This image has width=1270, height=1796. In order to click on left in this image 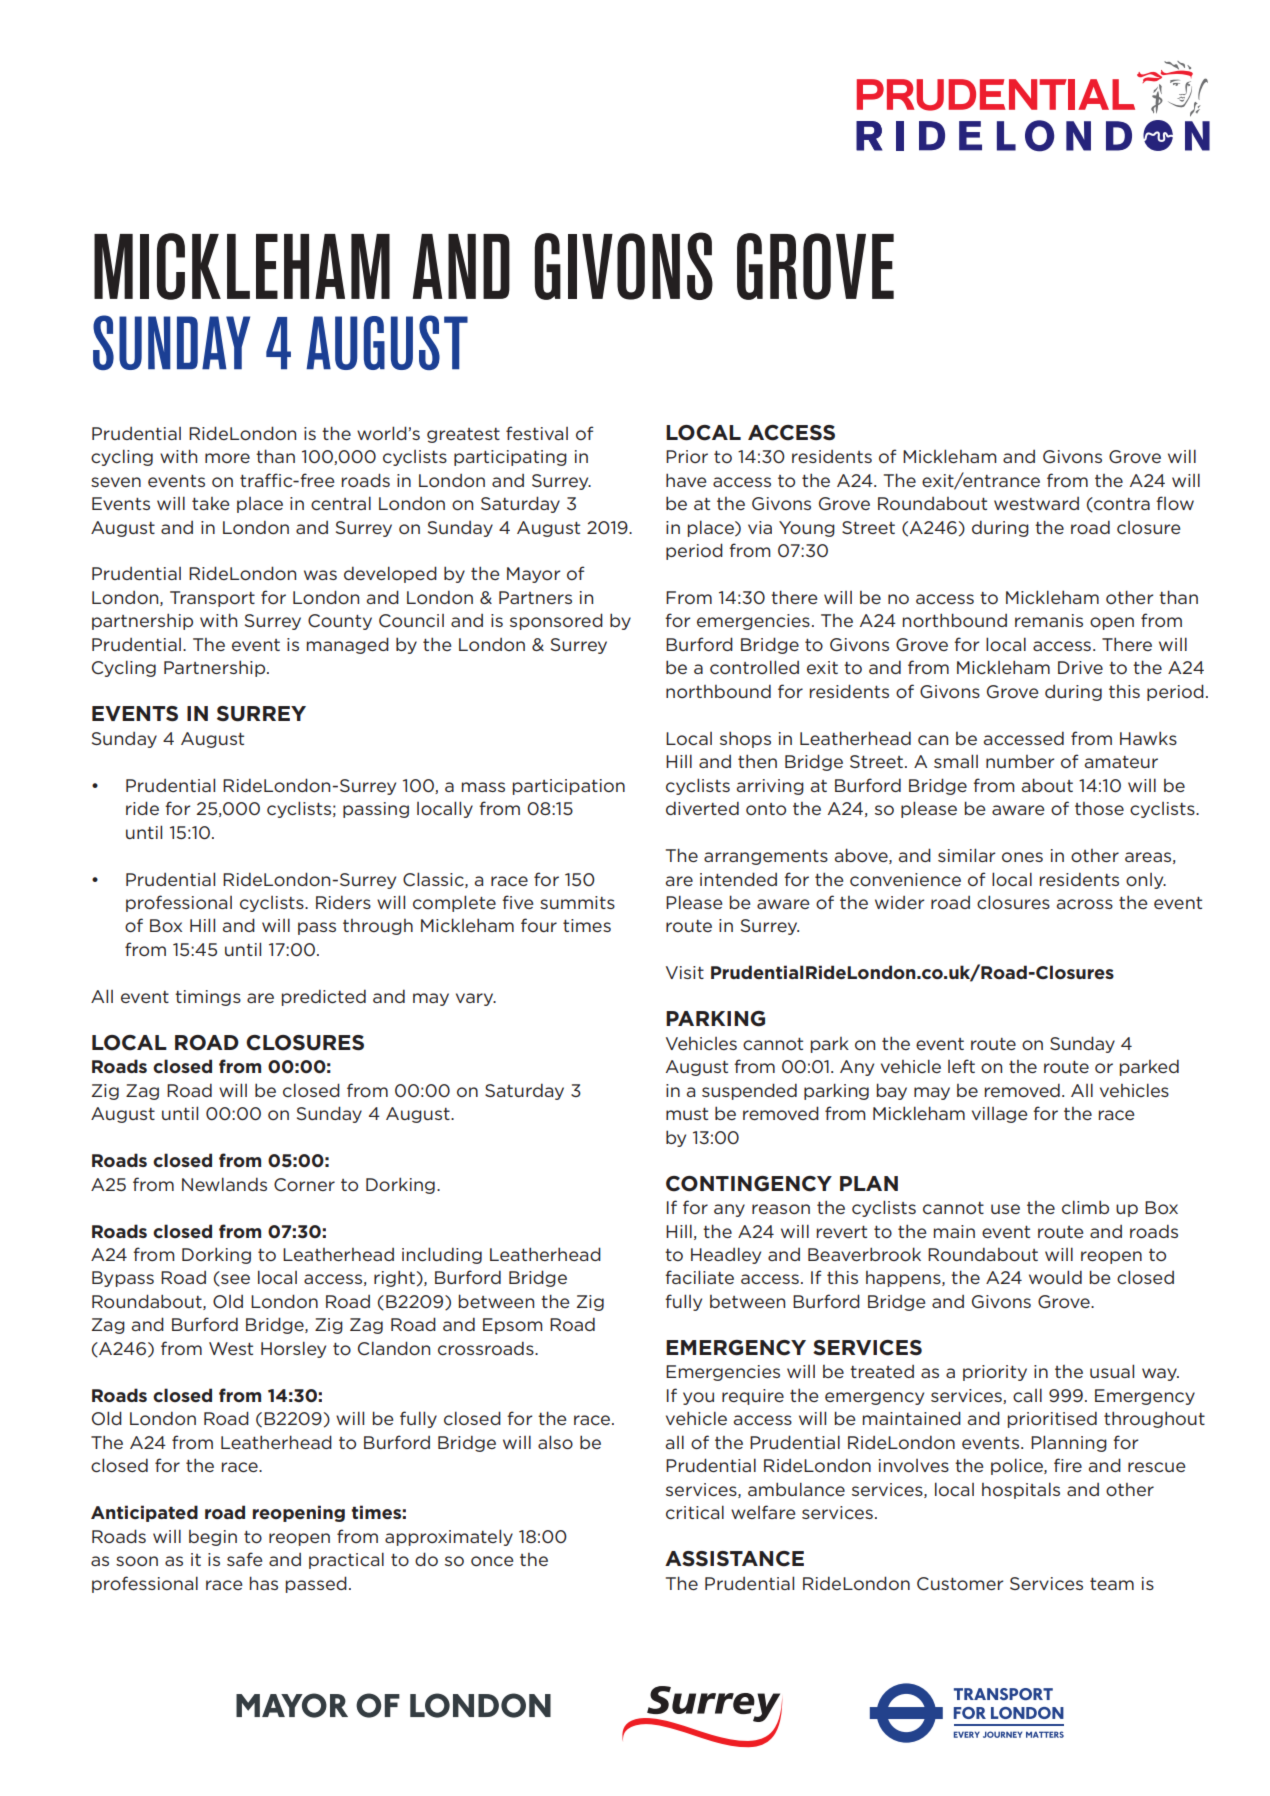, I will do `click(961, 1066)`.
